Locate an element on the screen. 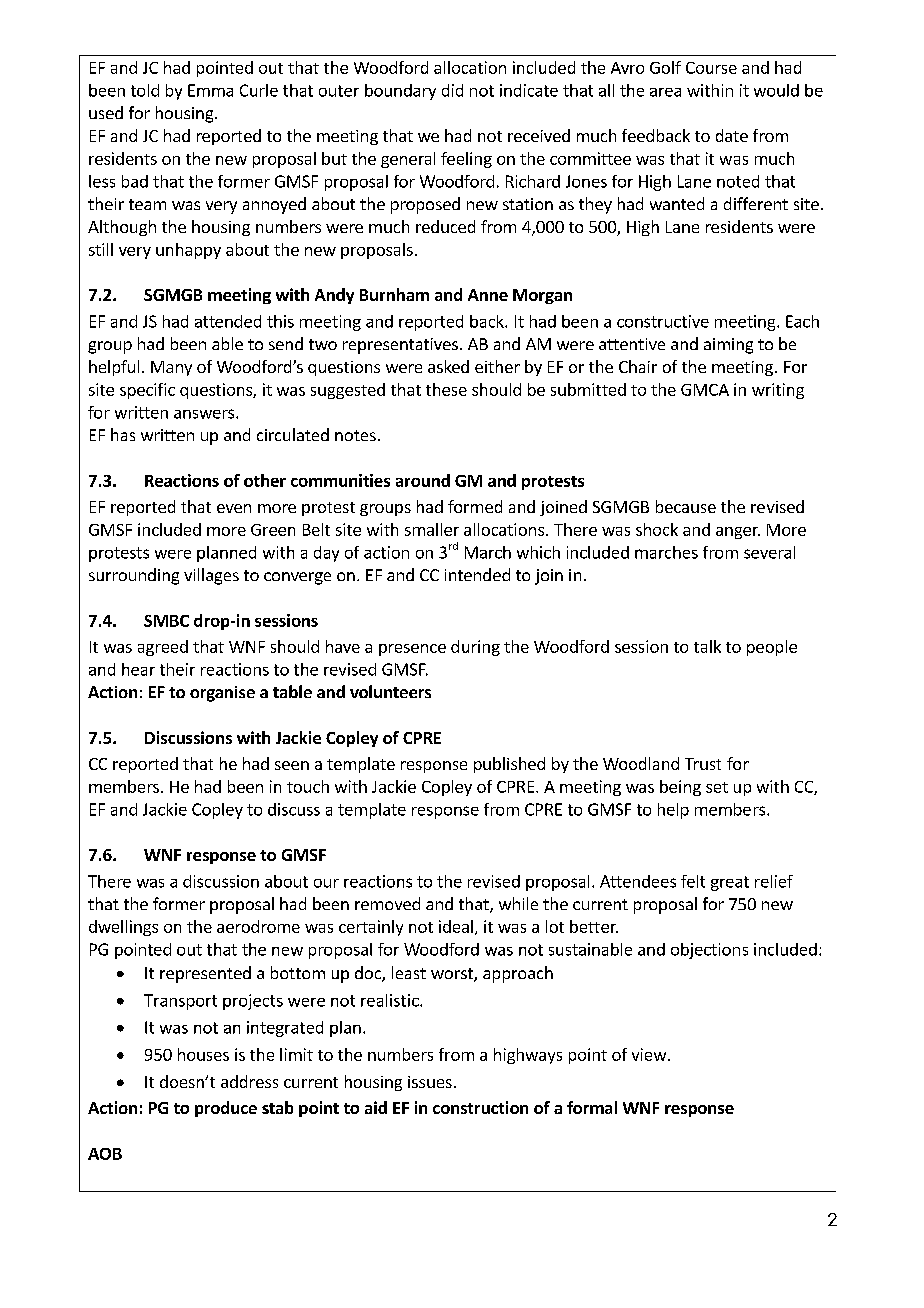 This screenshot has width=924, height=1308. produce is located at coordinates (226, 1109).
